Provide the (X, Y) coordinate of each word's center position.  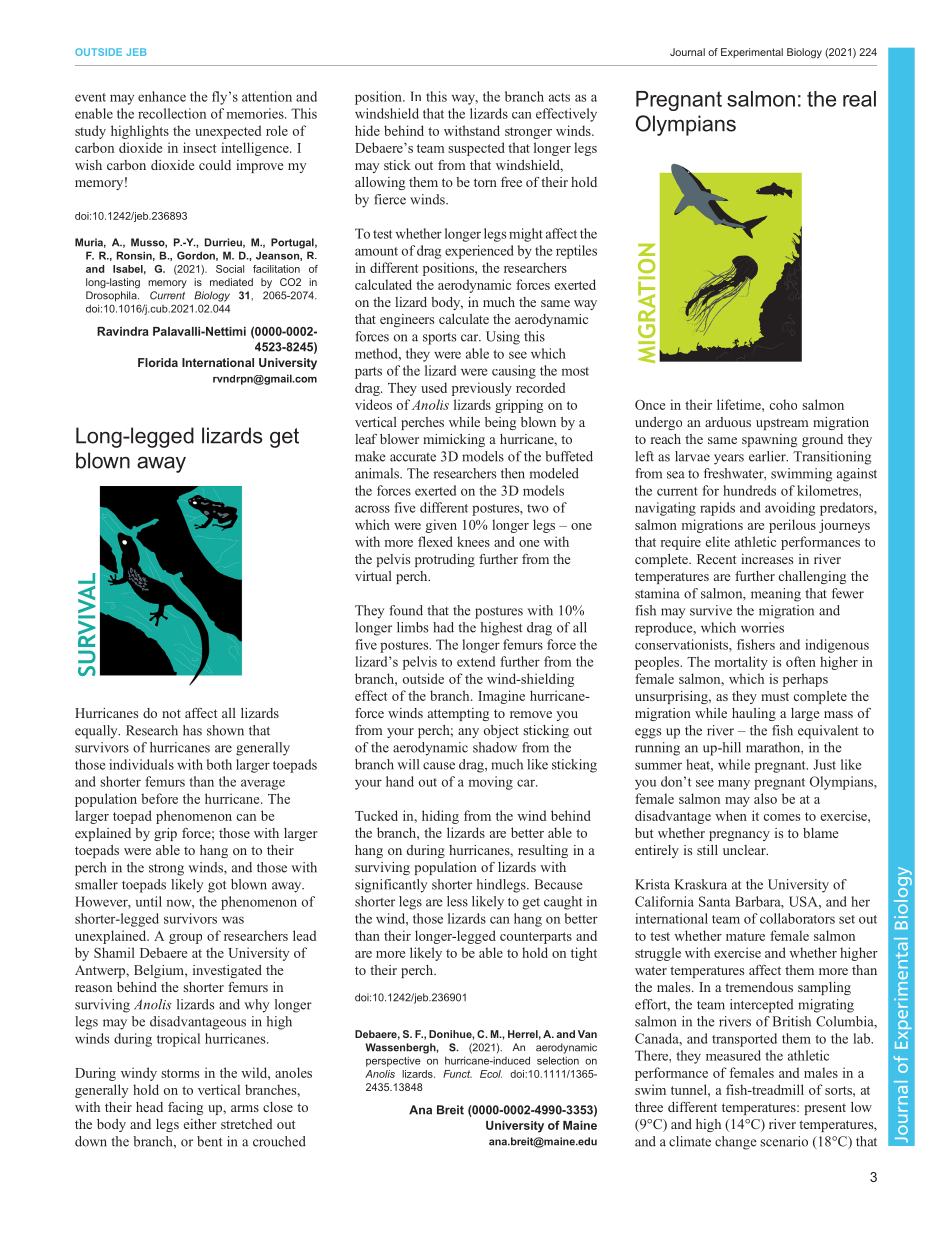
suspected (476, 149)
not (171, 713)
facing (185, 1108)
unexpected (228, 132)
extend (476, 661)
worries (762, 627)
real (859, 99)
